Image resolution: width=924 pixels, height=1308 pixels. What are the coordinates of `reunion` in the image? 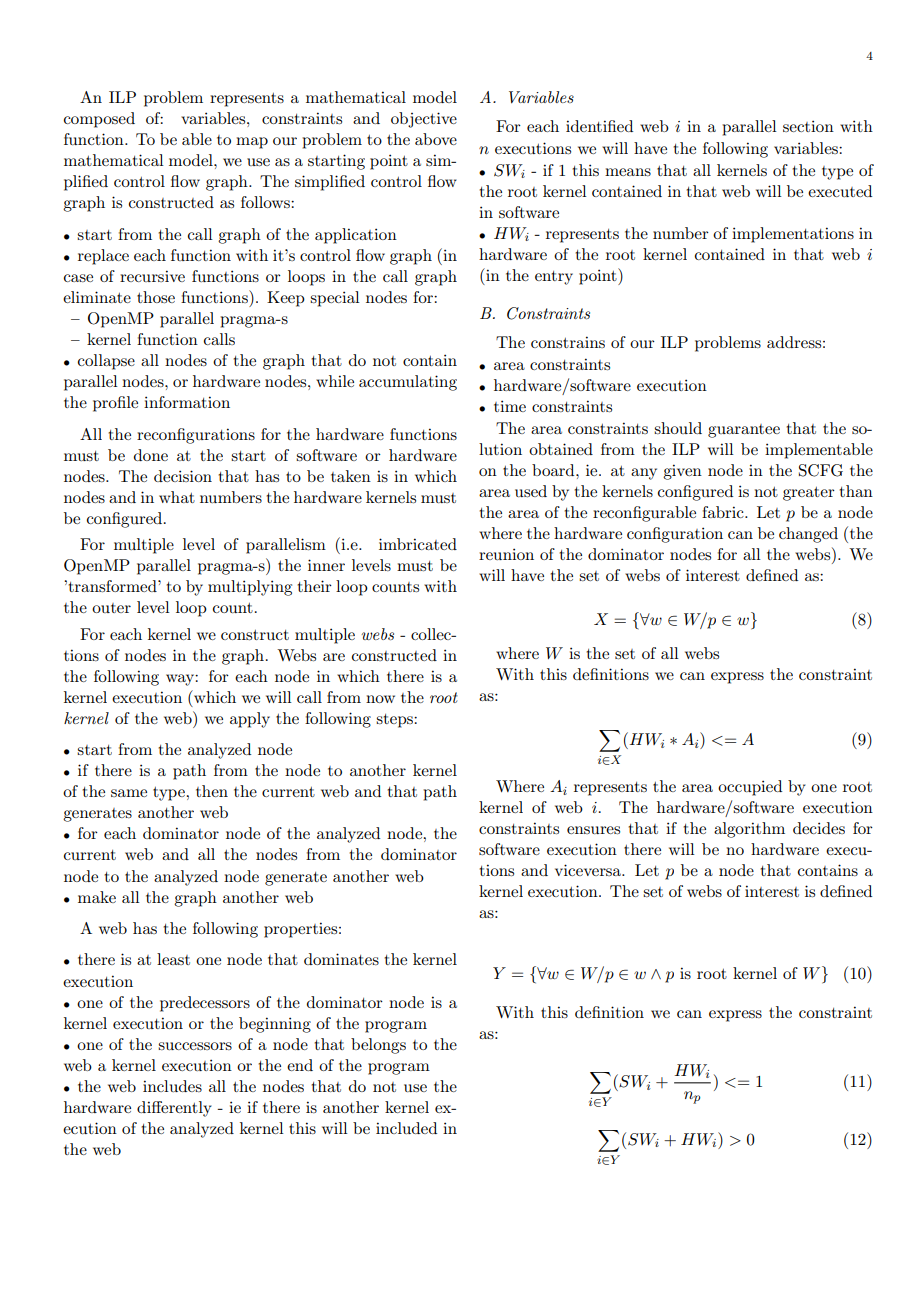 It's located at (506, 554).
